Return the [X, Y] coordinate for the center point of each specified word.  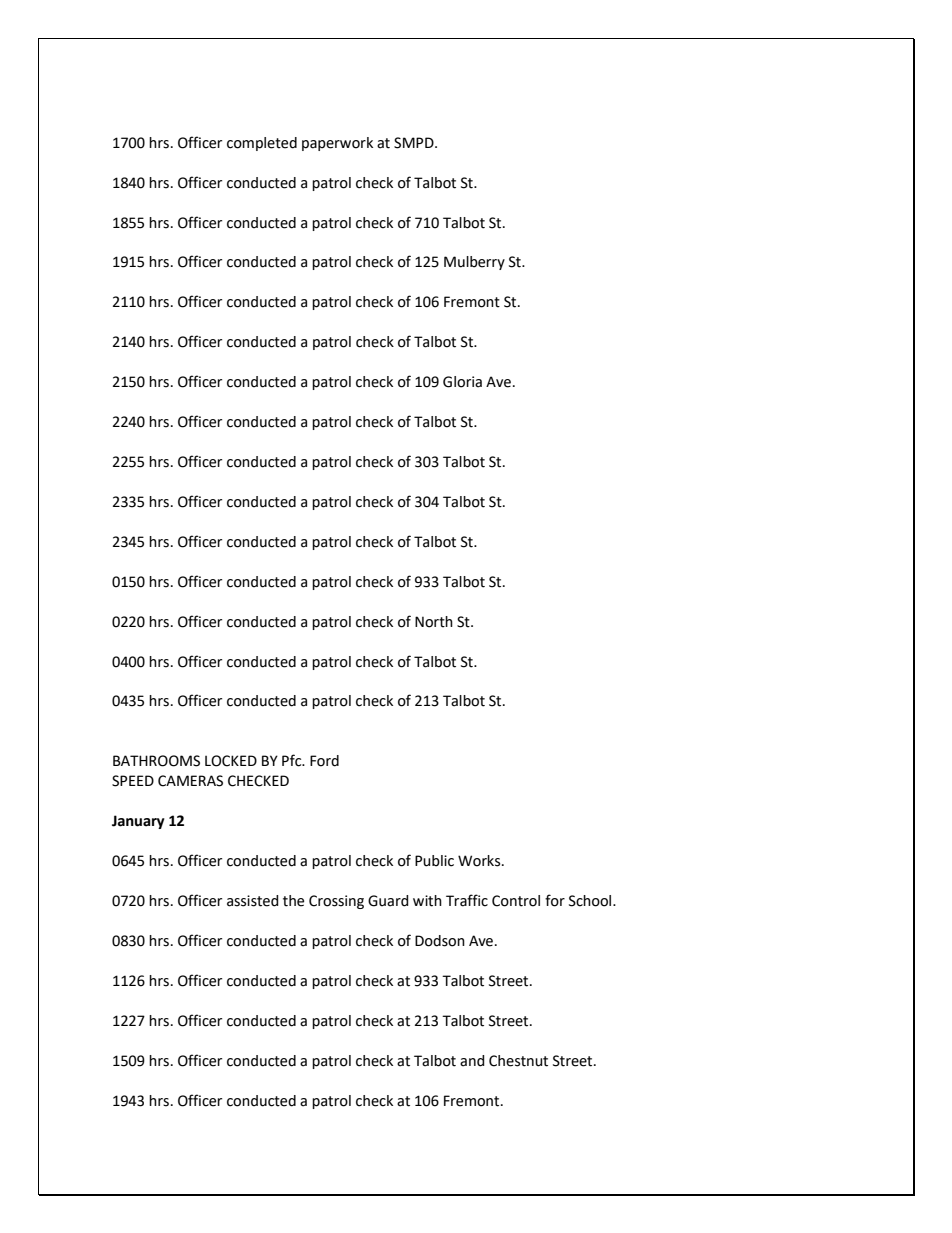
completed [262, 144]
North [434, 622]
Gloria [462, 382]
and [472, 1061]
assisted [253, 901]
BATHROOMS [156, 761]
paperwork [337, 144]
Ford [324, 761]
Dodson [440, 941]
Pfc [293, 760]
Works [480, 861]
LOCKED [231, 761]
